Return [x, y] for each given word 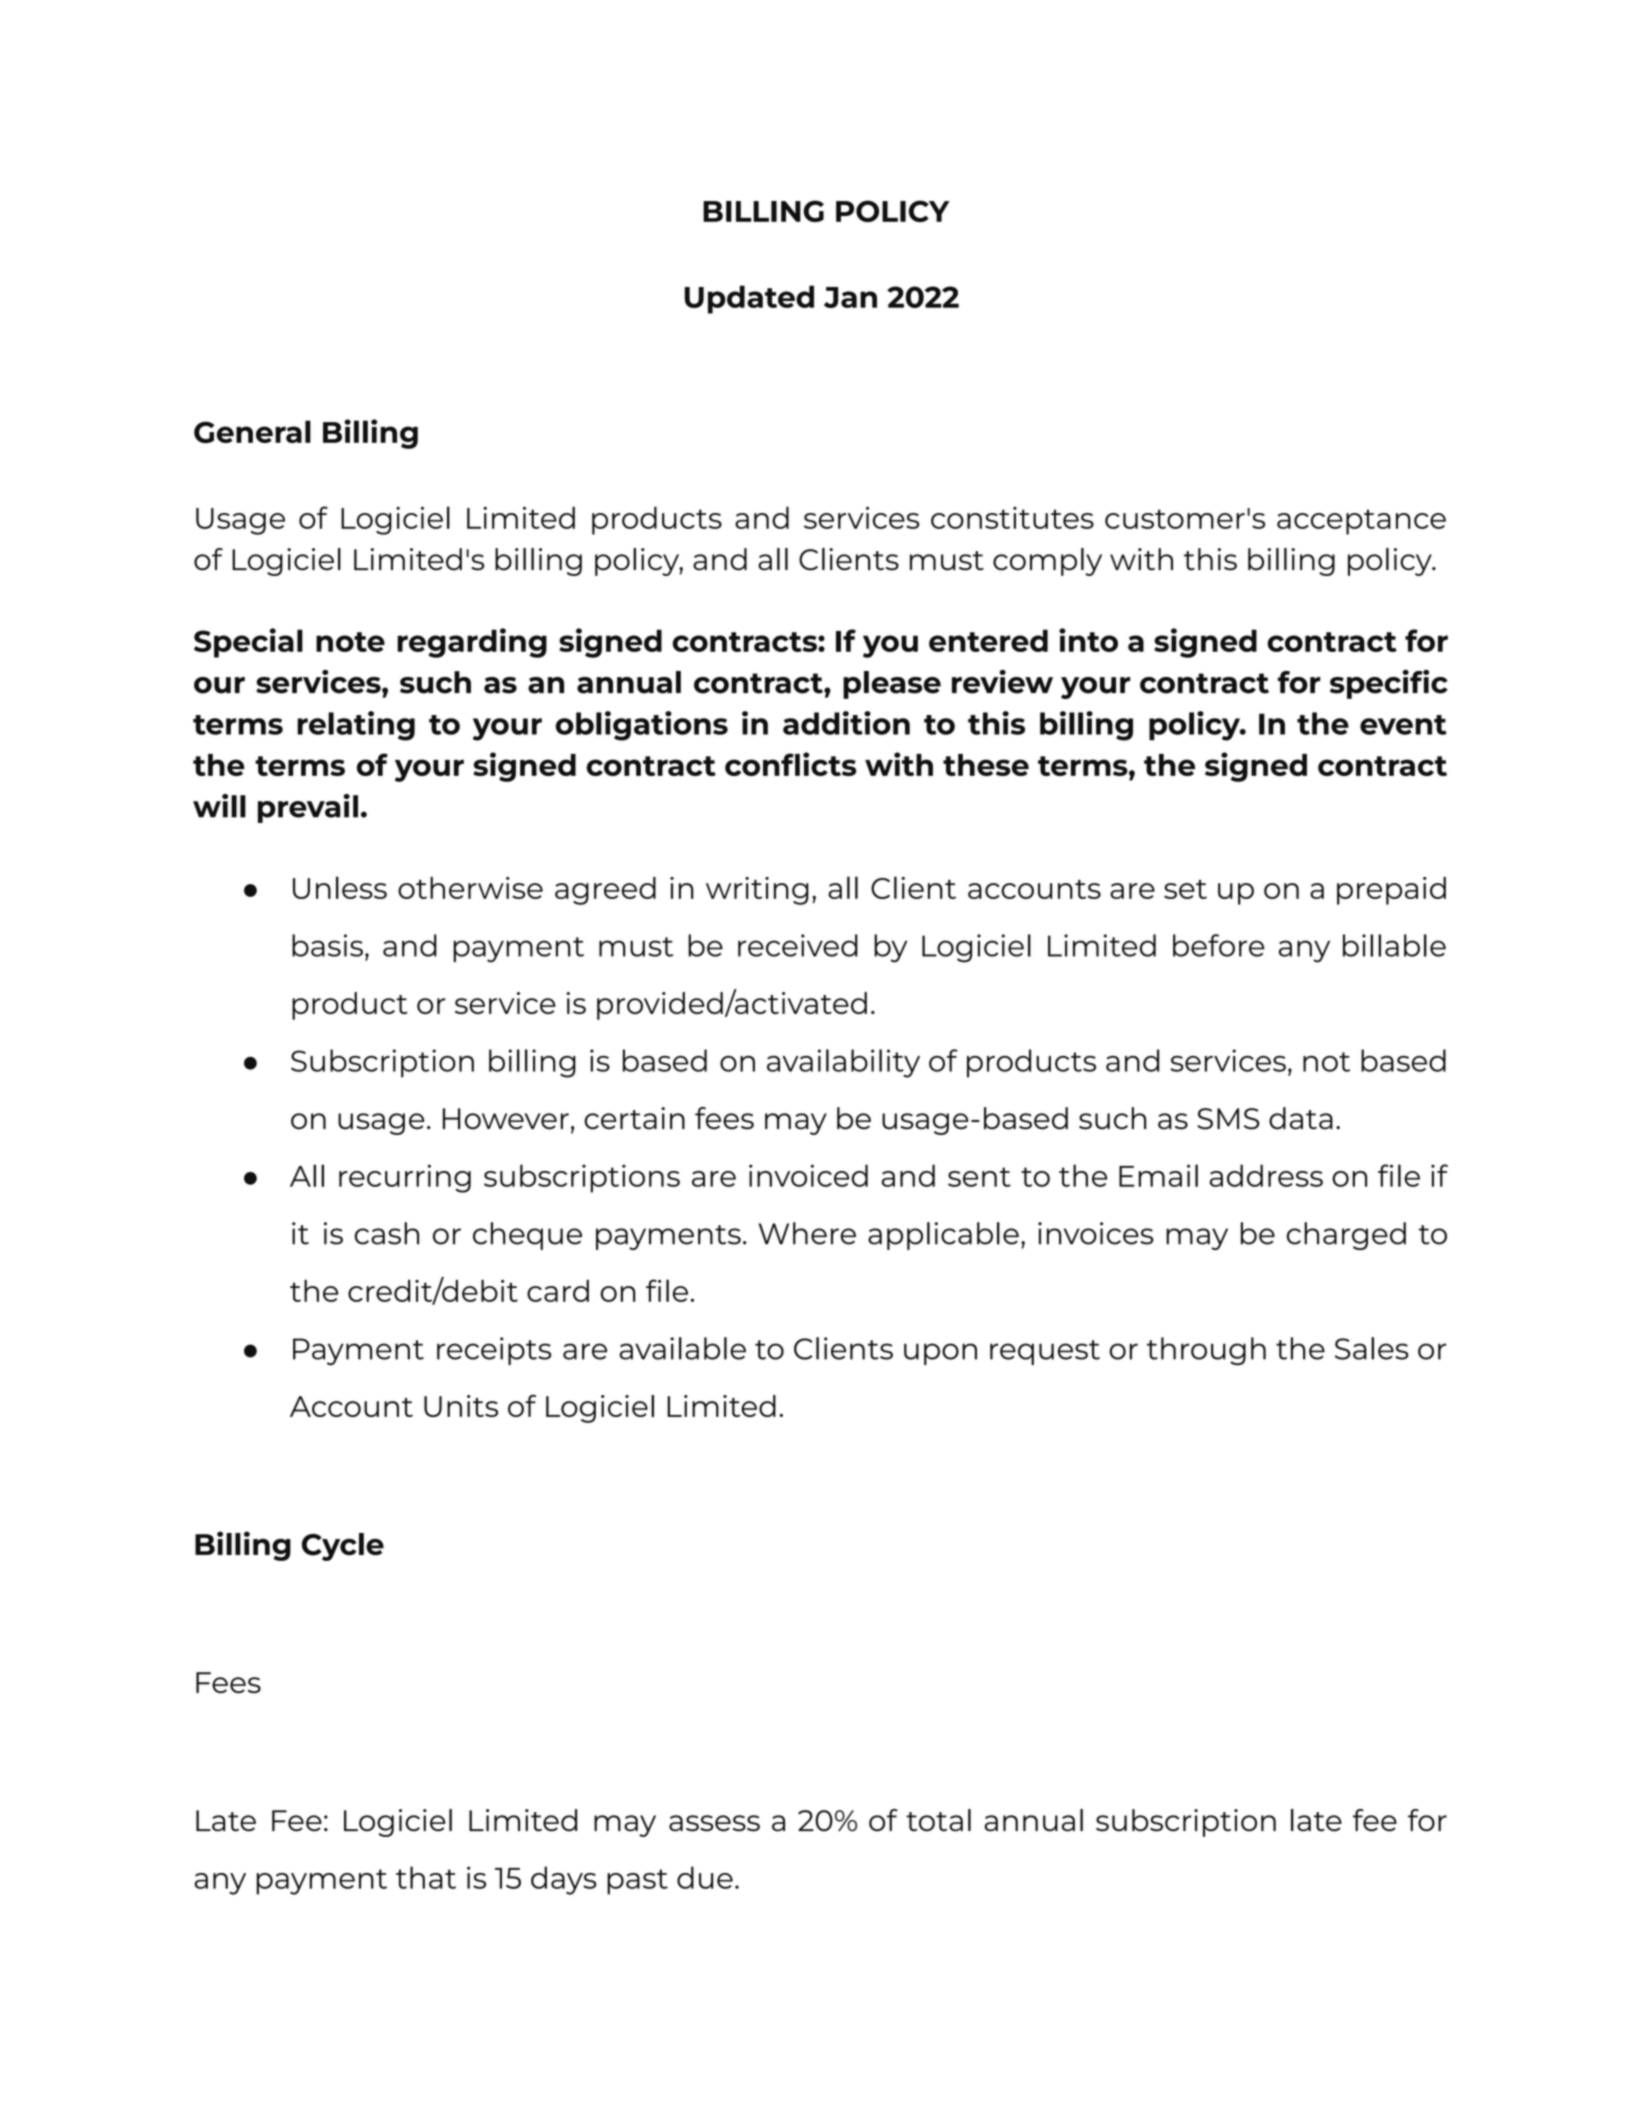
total [938, 1820]
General [252, 431]
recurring [405, 1178]
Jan [850, 297]
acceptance [1361, 522]
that [426, 1877]
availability [843, 1063]
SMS [1228, 1119]
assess [714, 1823]
